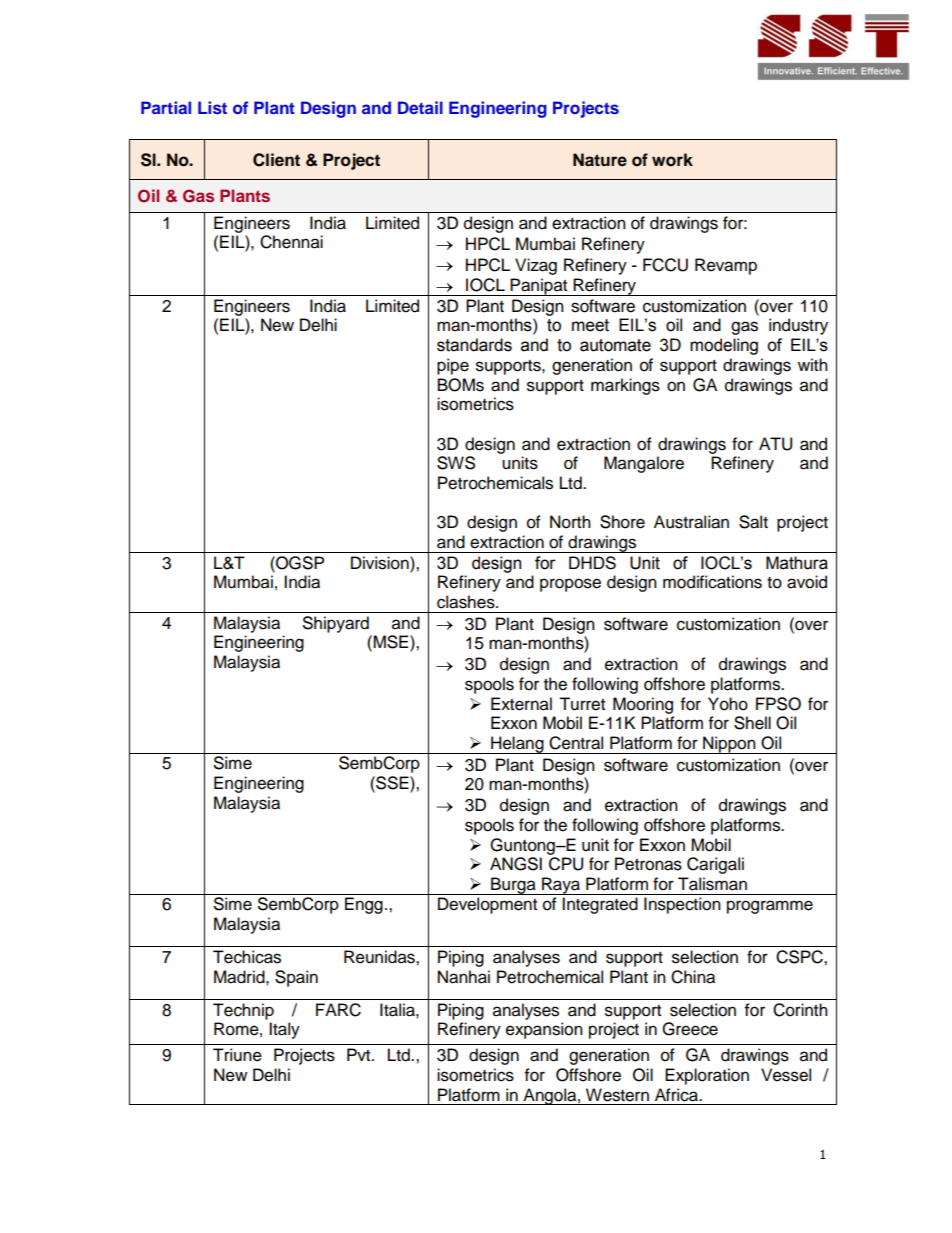 Image resolution: width=952 pixels, height=1233 pixels. What do you see at coordinates (729, 745) in the screenshot?
I see `Nippon` at bounding box center [729, 745].
